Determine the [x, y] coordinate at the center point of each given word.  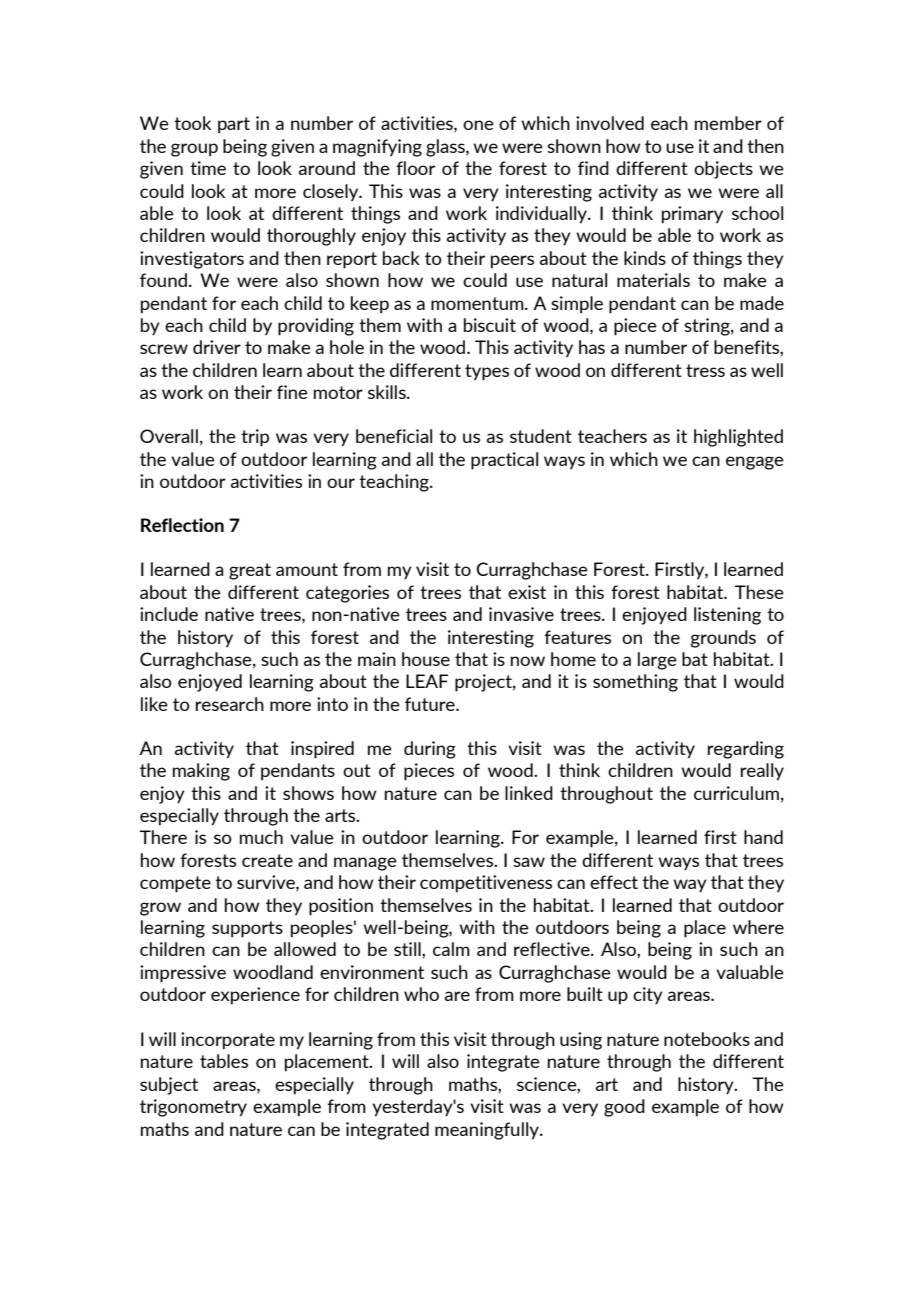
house [426, 659]
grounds [723, 639]
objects [723, 170]
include [169, 614]
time [208, 168]
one [478, 125]
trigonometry [193, 1108]
